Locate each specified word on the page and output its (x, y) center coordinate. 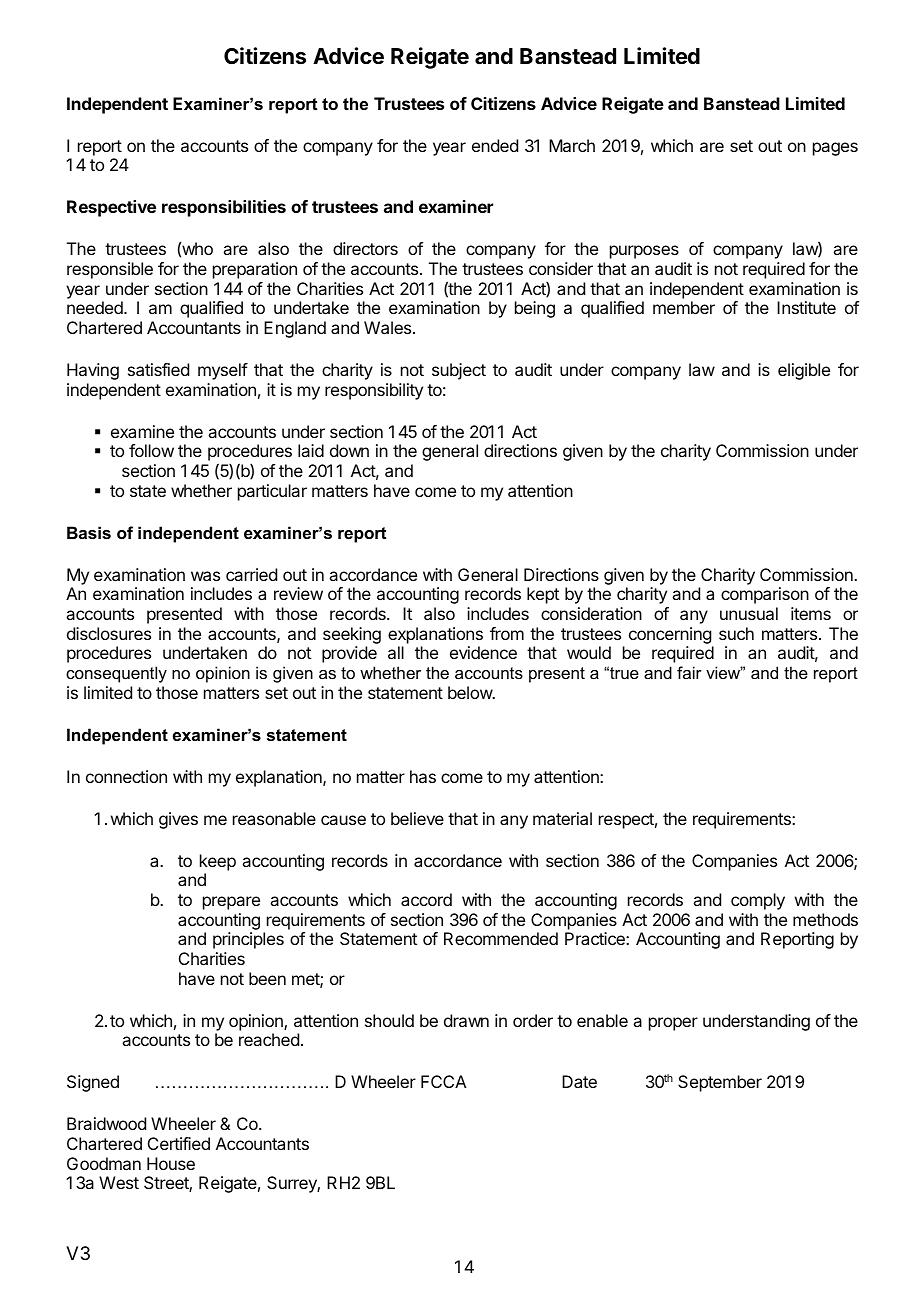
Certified (179, 1143)
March (572, 145)
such (736, 633)
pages (835, 149)
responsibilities (224, 208)
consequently (116, 674)
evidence (483, 652)
